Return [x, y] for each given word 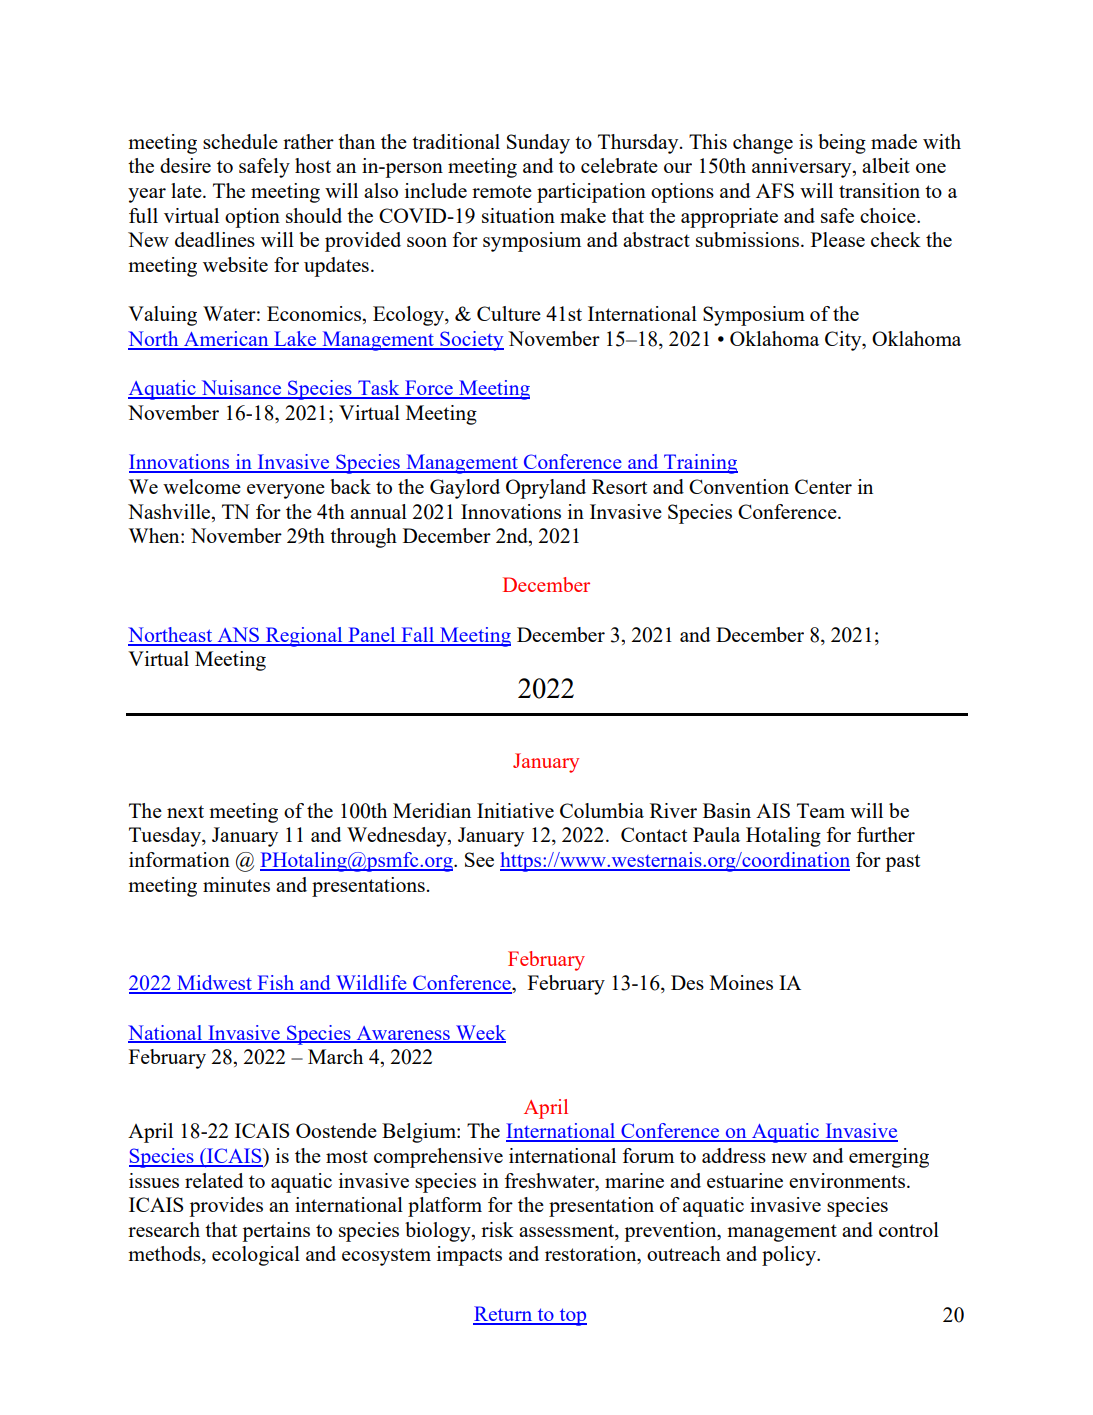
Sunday [538, 144]
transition [879, 190]
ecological [256, 1256]
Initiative [515, 810]
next [185, 811]
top [572, 1317]
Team [821, 810]
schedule [240, 141]
